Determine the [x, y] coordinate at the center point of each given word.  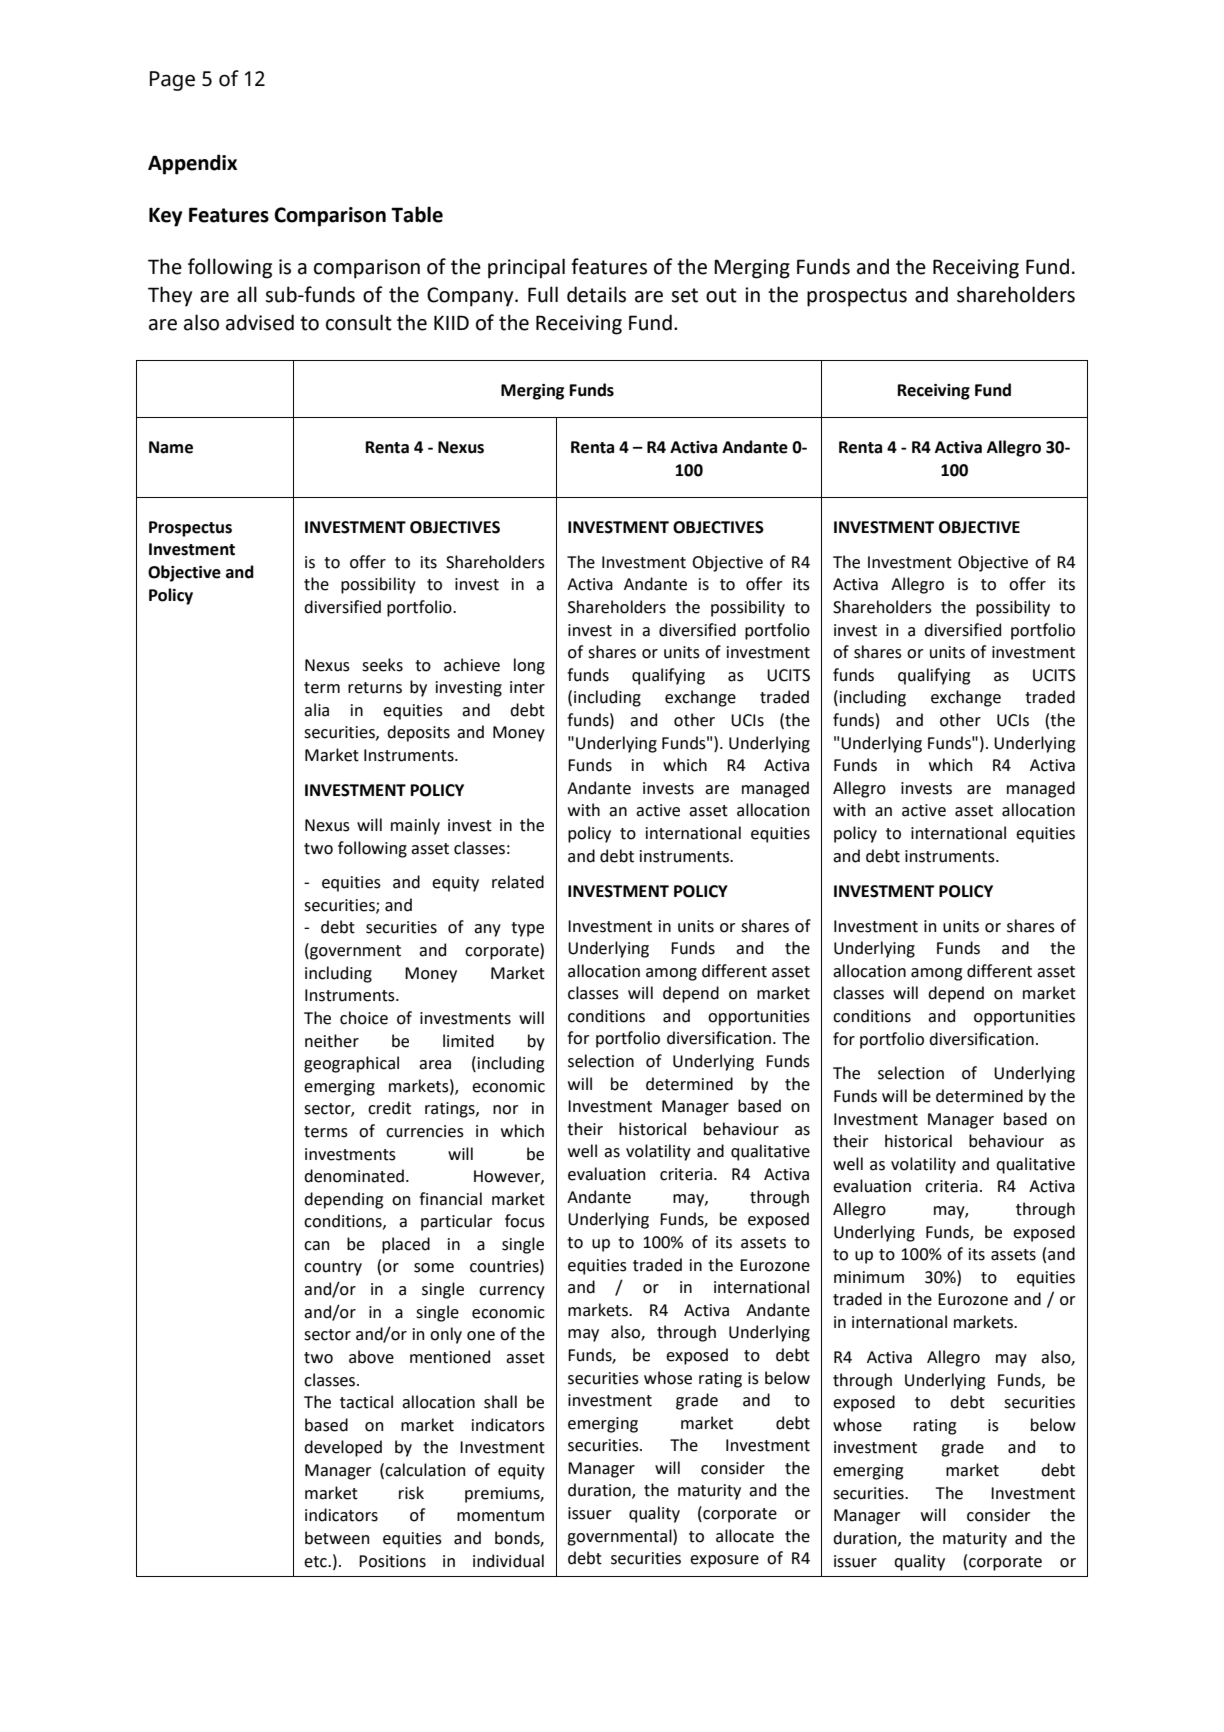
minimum [869, 1277]
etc [316, 1562]
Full [543, 294]
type [527, 929]
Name [171, 447]
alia [316, 710]
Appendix [192, 164]
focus [525, 1221]
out [721, 295]
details [596, 294]
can [316, 1246]
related [518, 882]
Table [417, 214]
